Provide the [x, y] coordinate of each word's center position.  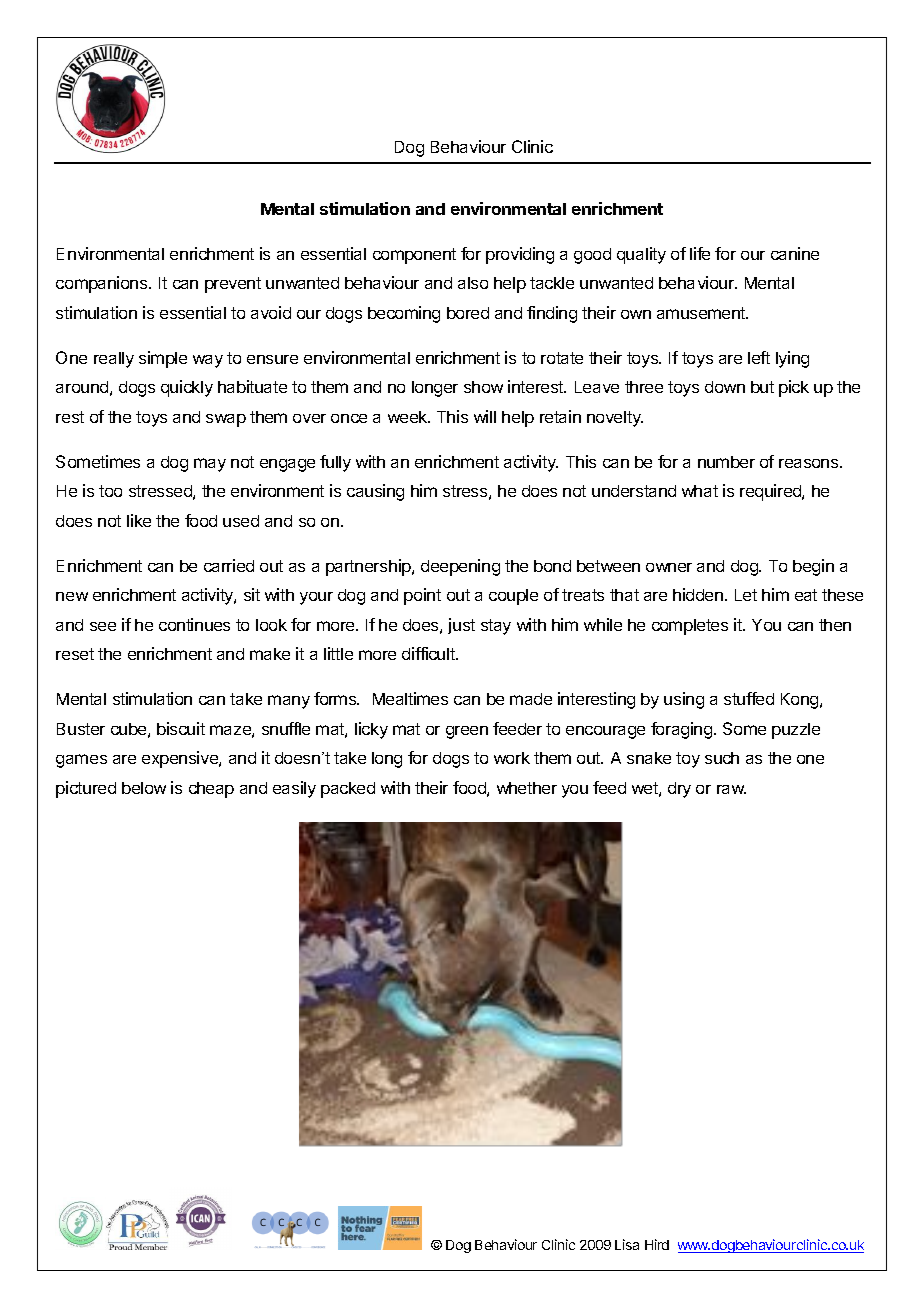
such [722, 758]
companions [103, 284]
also [473, 283]
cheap [211, 790]
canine [795, 253]
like [139, 520]
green [467, 732]
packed [348, 790]
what [700, 491]
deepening [460, 567]
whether [527, 788]
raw [731, 789]
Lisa [627, 1244]
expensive [181, 759]
